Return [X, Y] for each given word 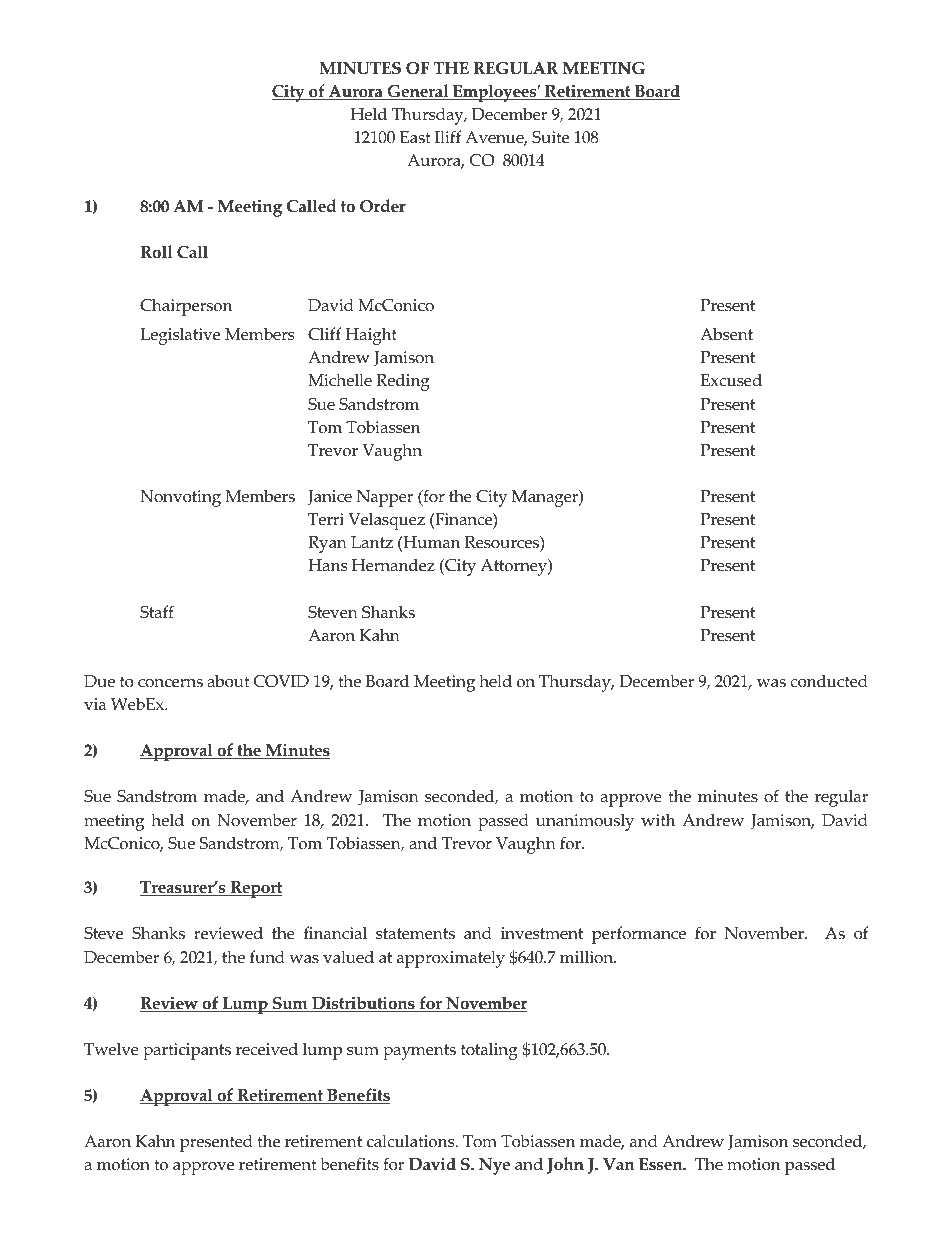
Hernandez [393, 565]
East [415, 137]
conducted [829, 681]
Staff [157, 612]
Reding [403, 382]
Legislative [180, 336]
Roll [156, 252]
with [658, 819]
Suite [550, 137]
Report [255, 889]
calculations [412, 1141]
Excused [731, 380]
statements [415, 934]
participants [187, 1051]
